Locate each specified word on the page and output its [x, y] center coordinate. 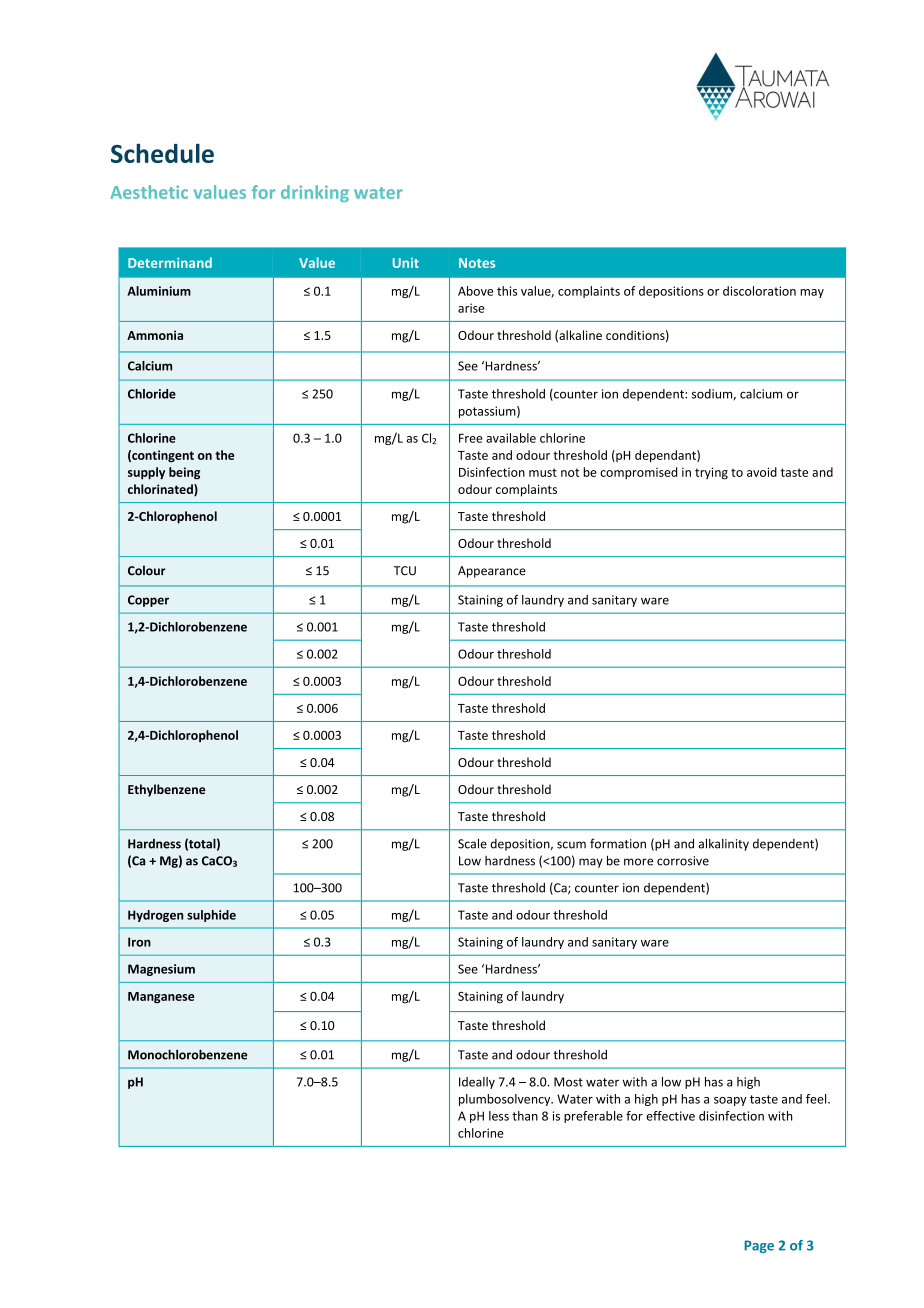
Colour [147, 570]
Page [759, 1246]
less [499, 1116]
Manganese [161, 998]
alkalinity [723, 844]
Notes [477, 263]
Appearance [492, 572]
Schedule [162, 153]
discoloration [759, 291]
